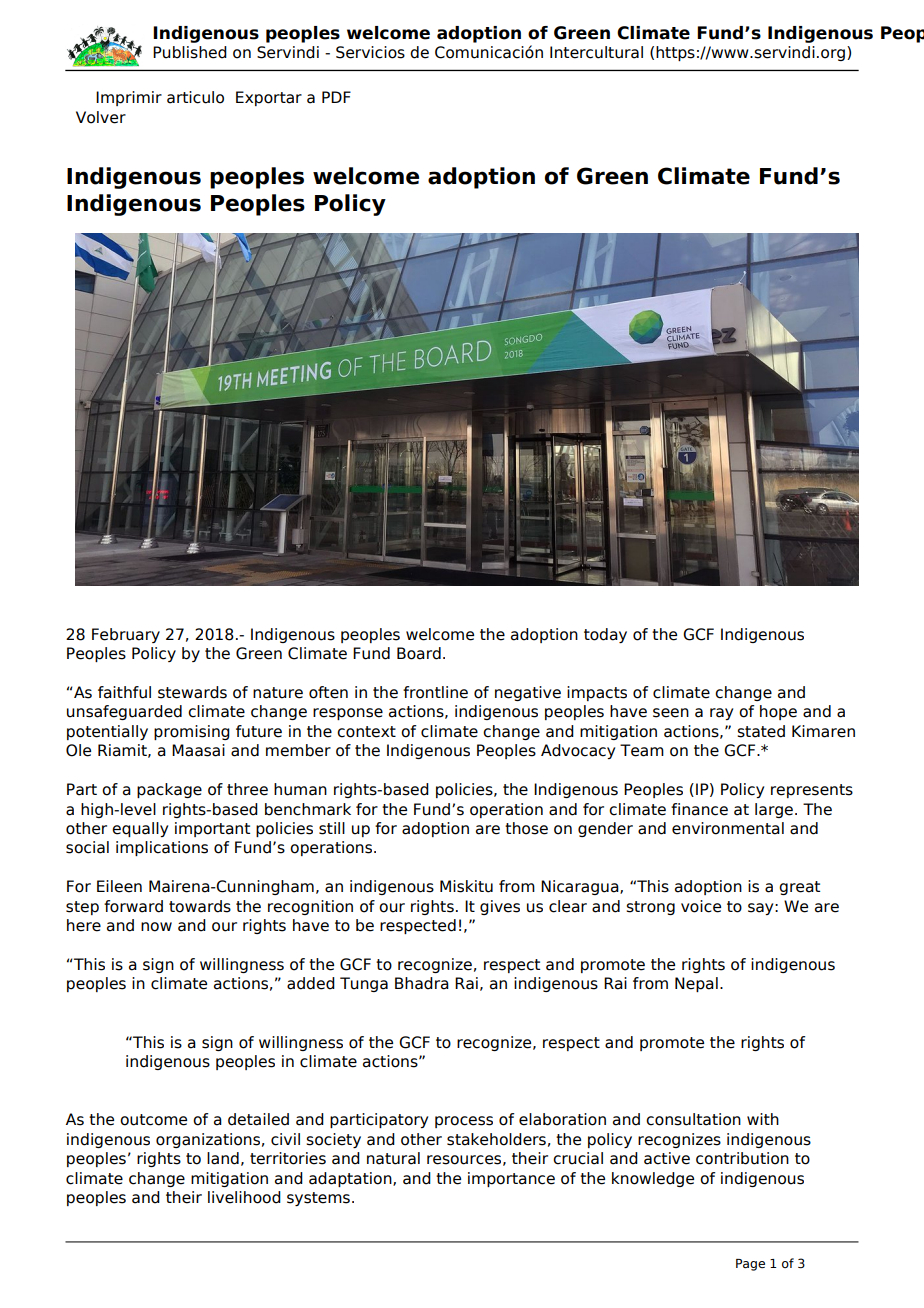  Describe the element at coordinates (129, 98) in the screenshot. I see `Imprimir` at that location.
